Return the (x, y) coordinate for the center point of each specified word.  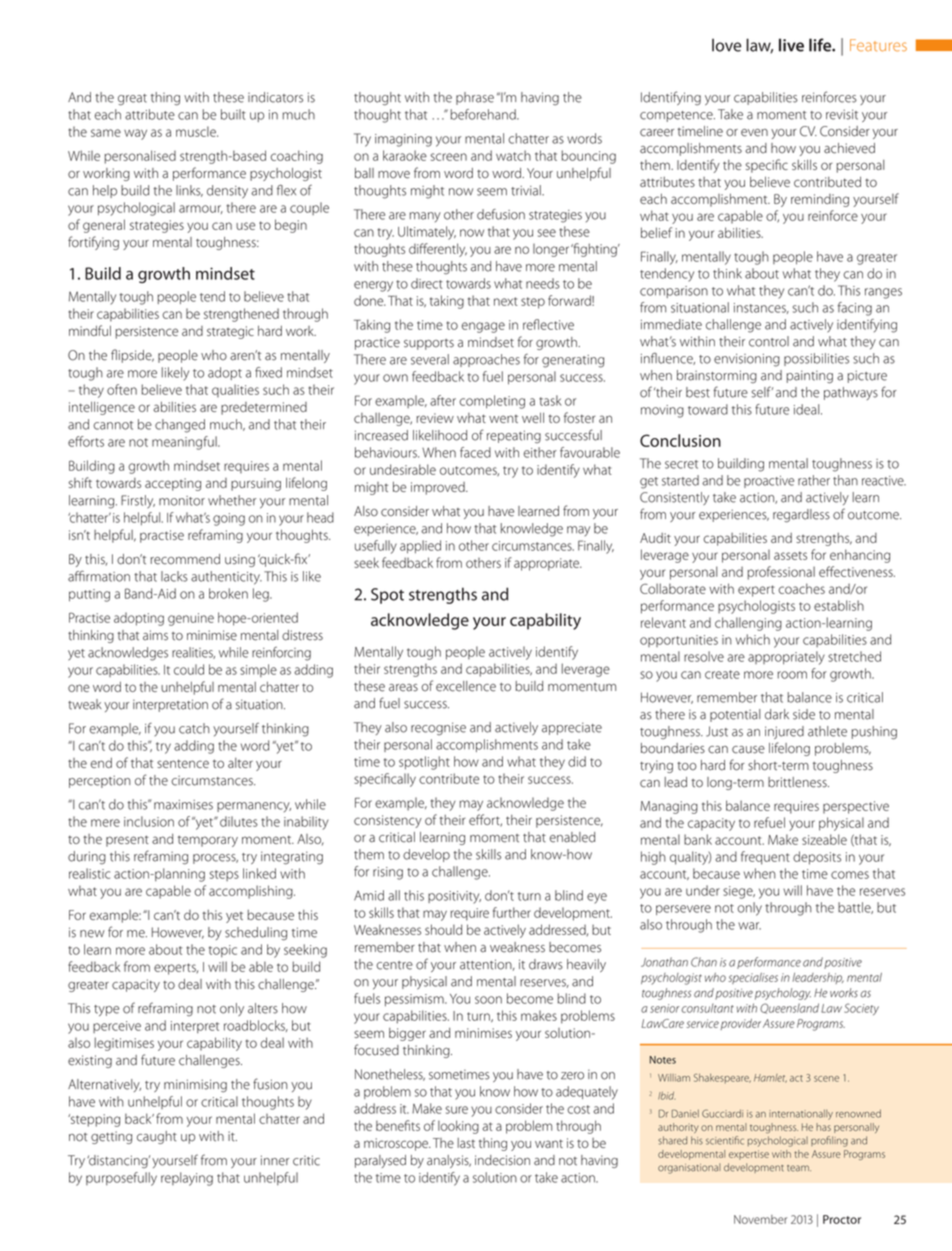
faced (475, 452)
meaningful (185, 443)
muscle (197, 131)
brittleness (798, 782)
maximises (183, 805)
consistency (388, 821)
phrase (475, 98)
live (791, 45)
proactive (769, 482)
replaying (187, 1179)
